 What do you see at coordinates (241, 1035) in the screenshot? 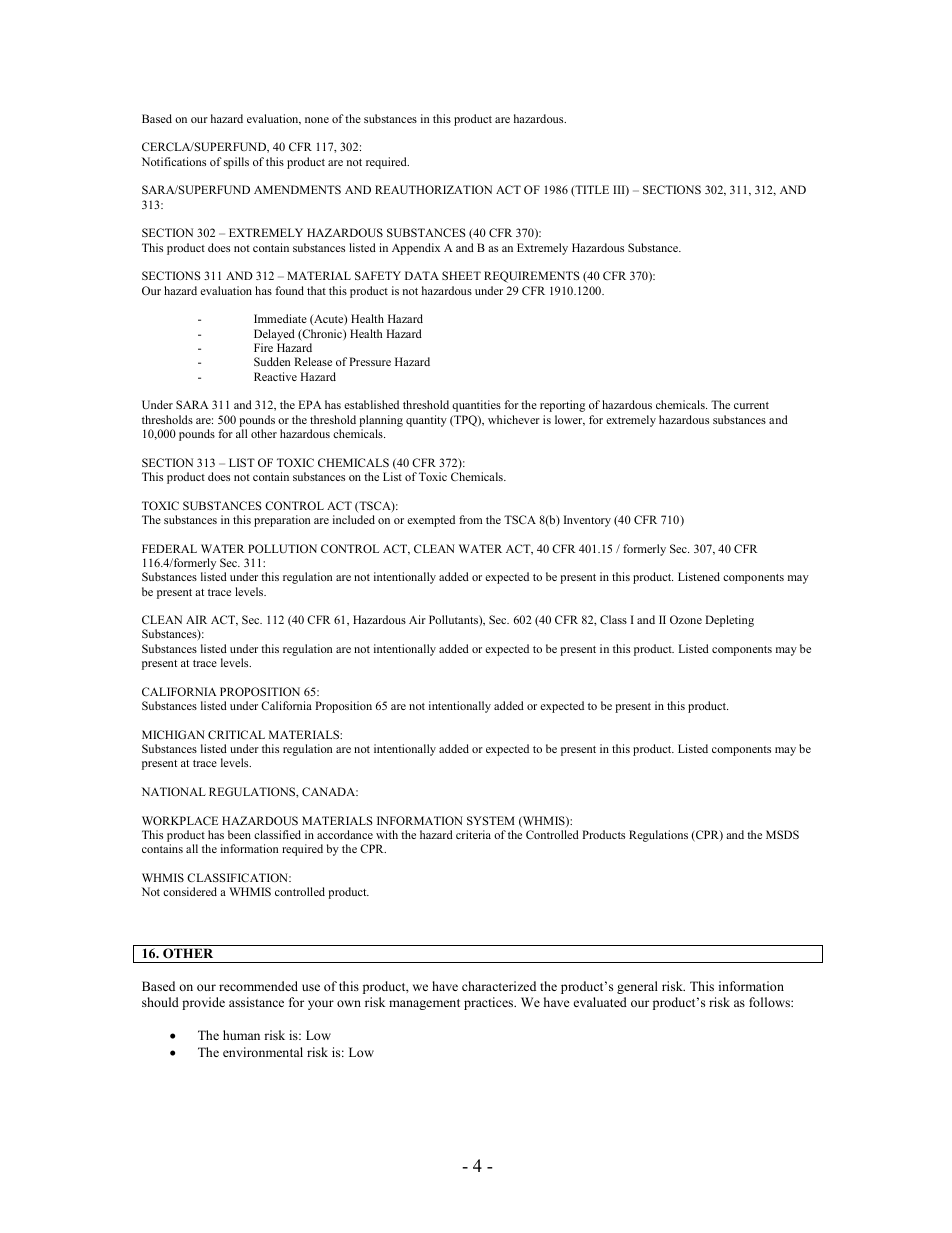
I see `human` at bounding box center [241, 1035].
